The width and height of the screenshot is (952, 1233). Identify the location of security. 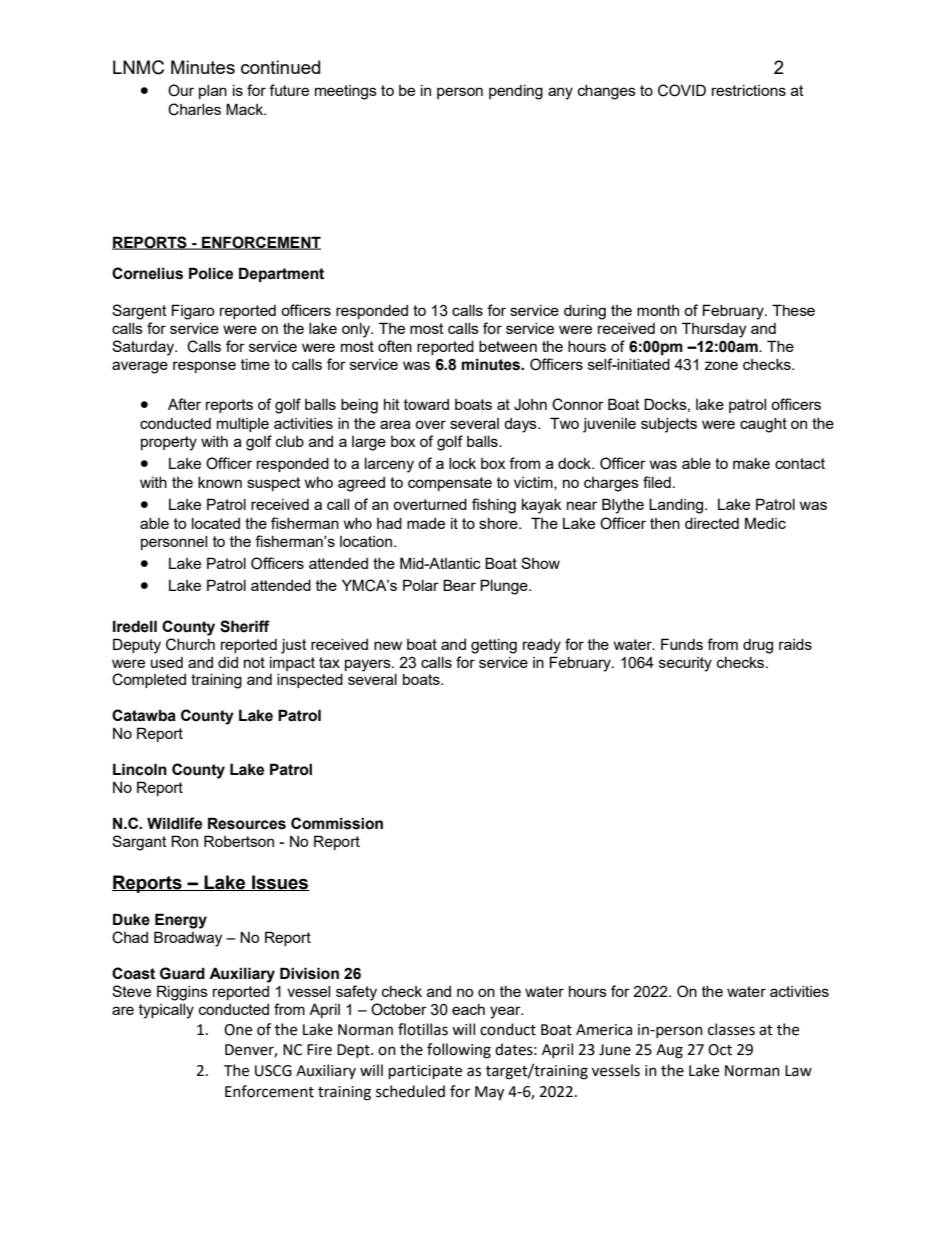
(685, 664).
